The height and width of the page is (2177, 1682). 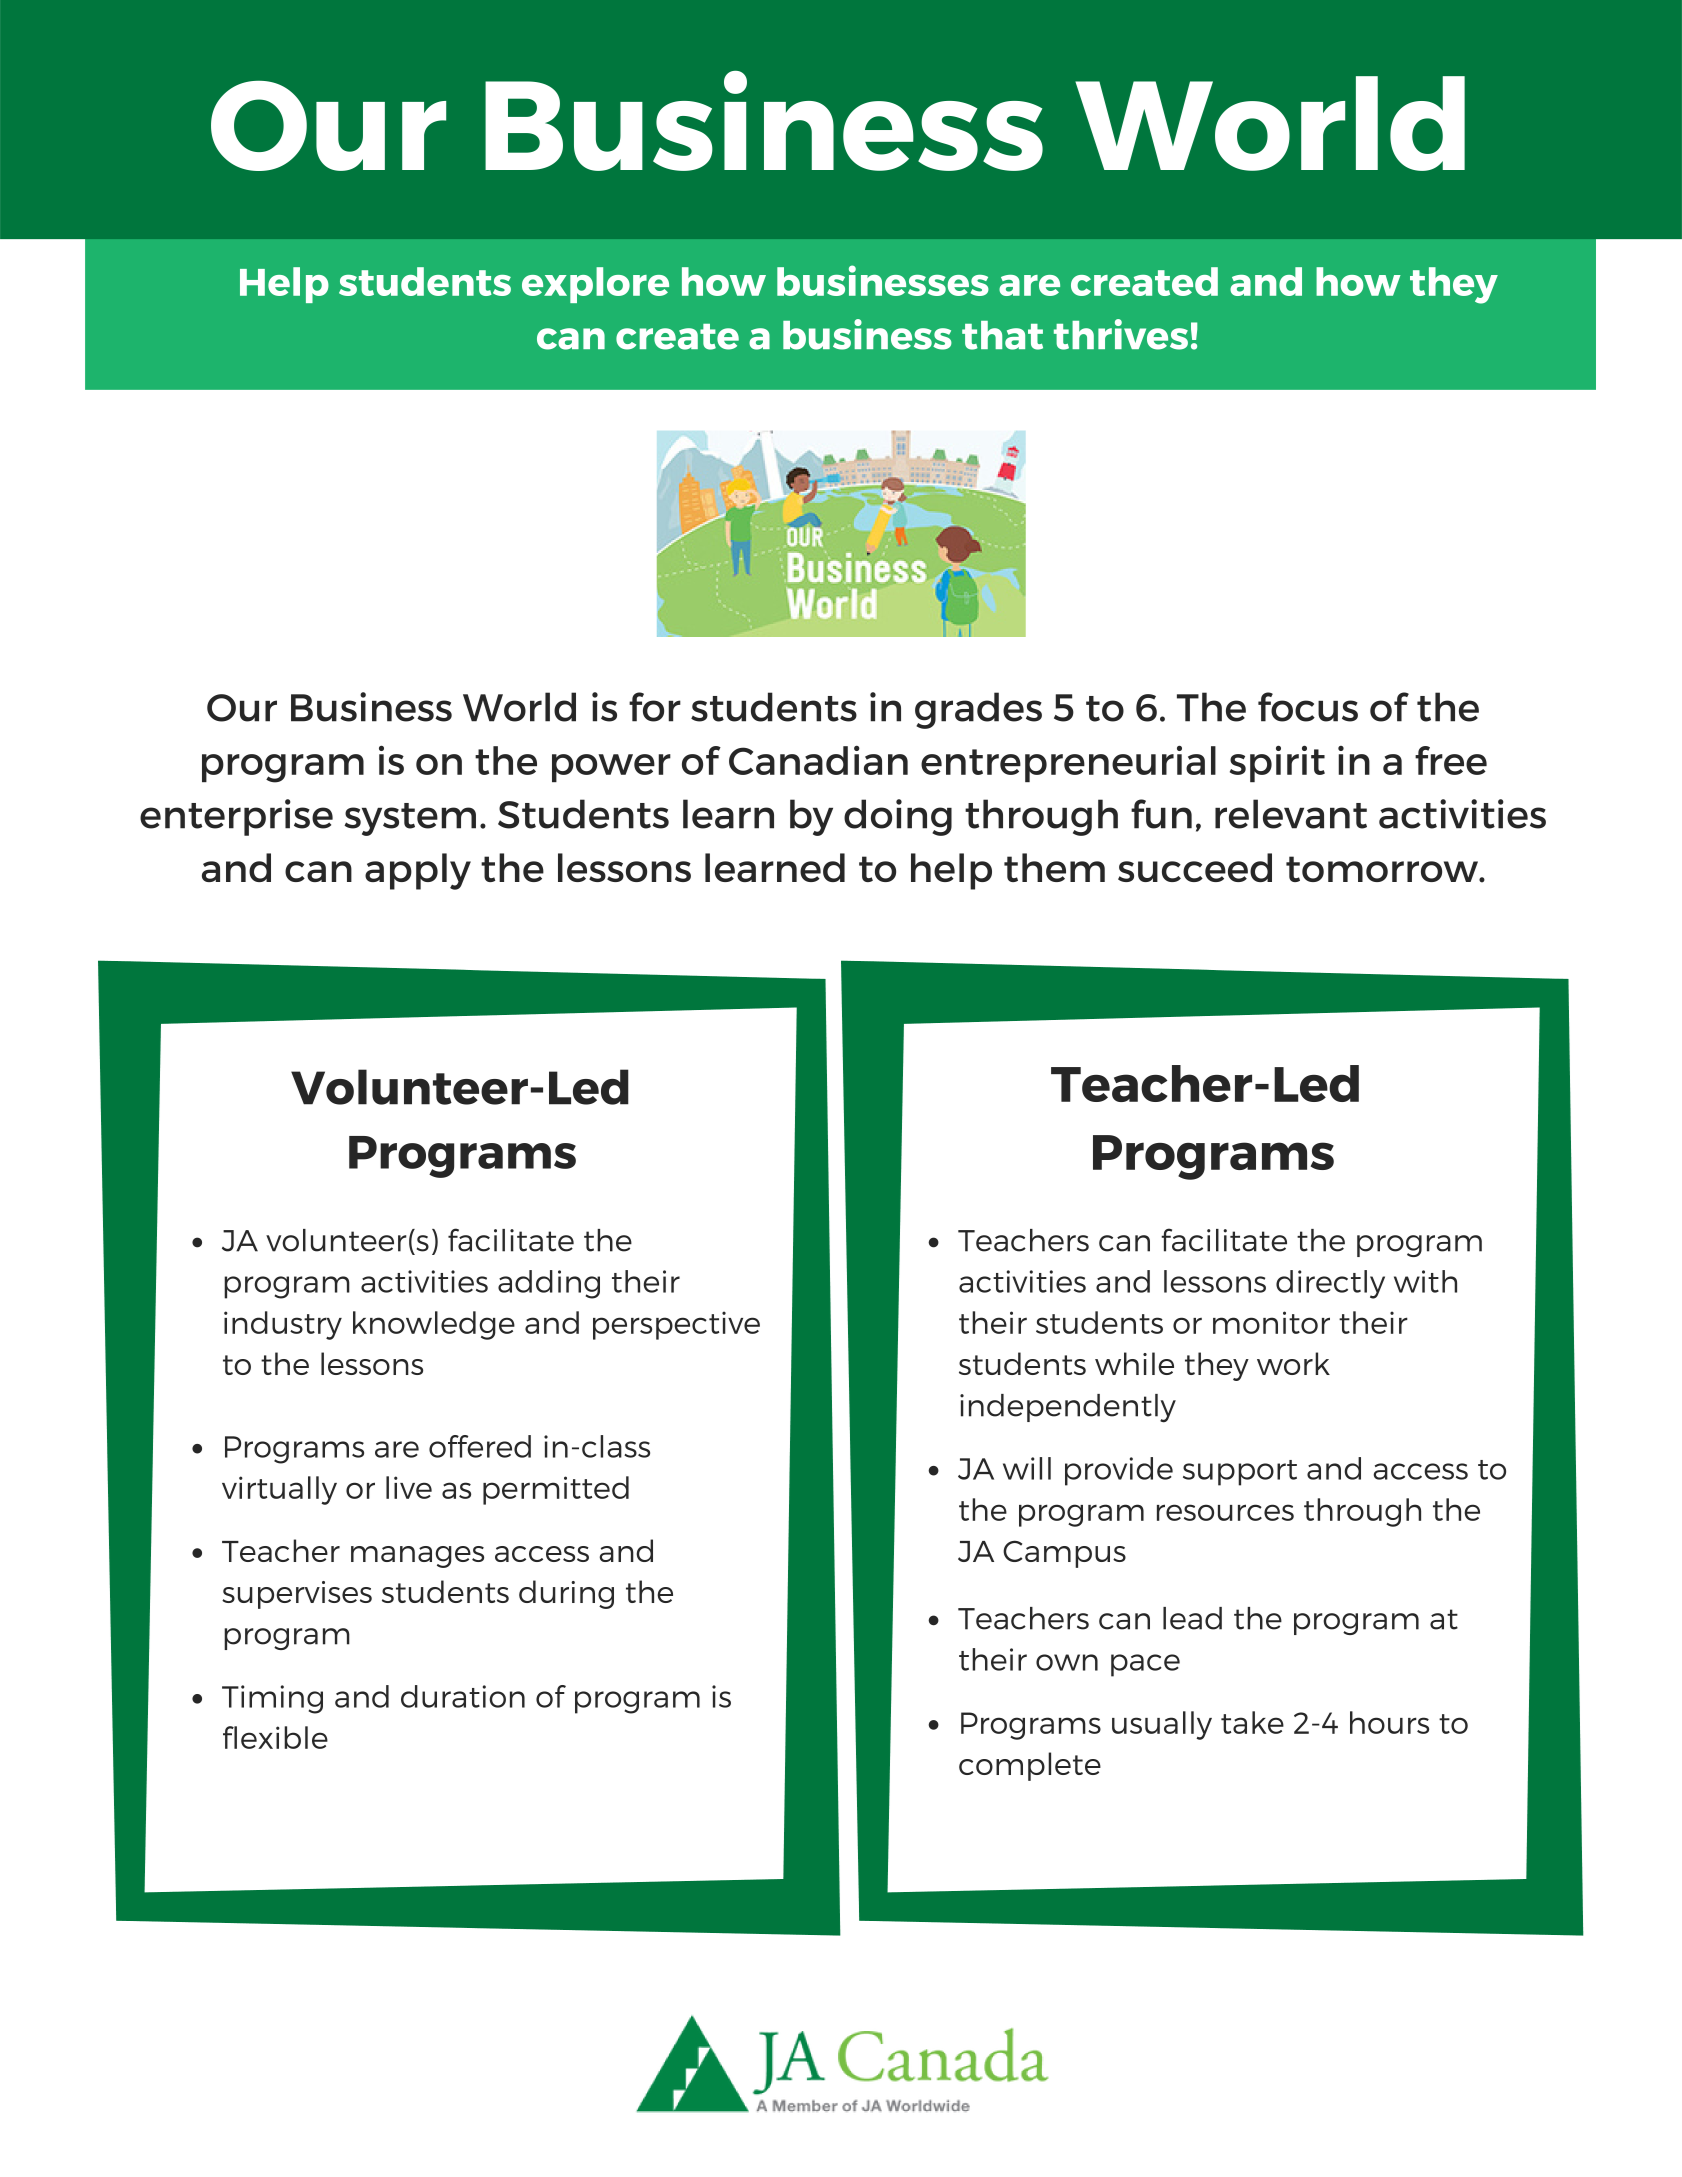 What do you see at coordinates (434, 1325) in the page?
I see `knowledge` at bounding box center [434, 1325].
